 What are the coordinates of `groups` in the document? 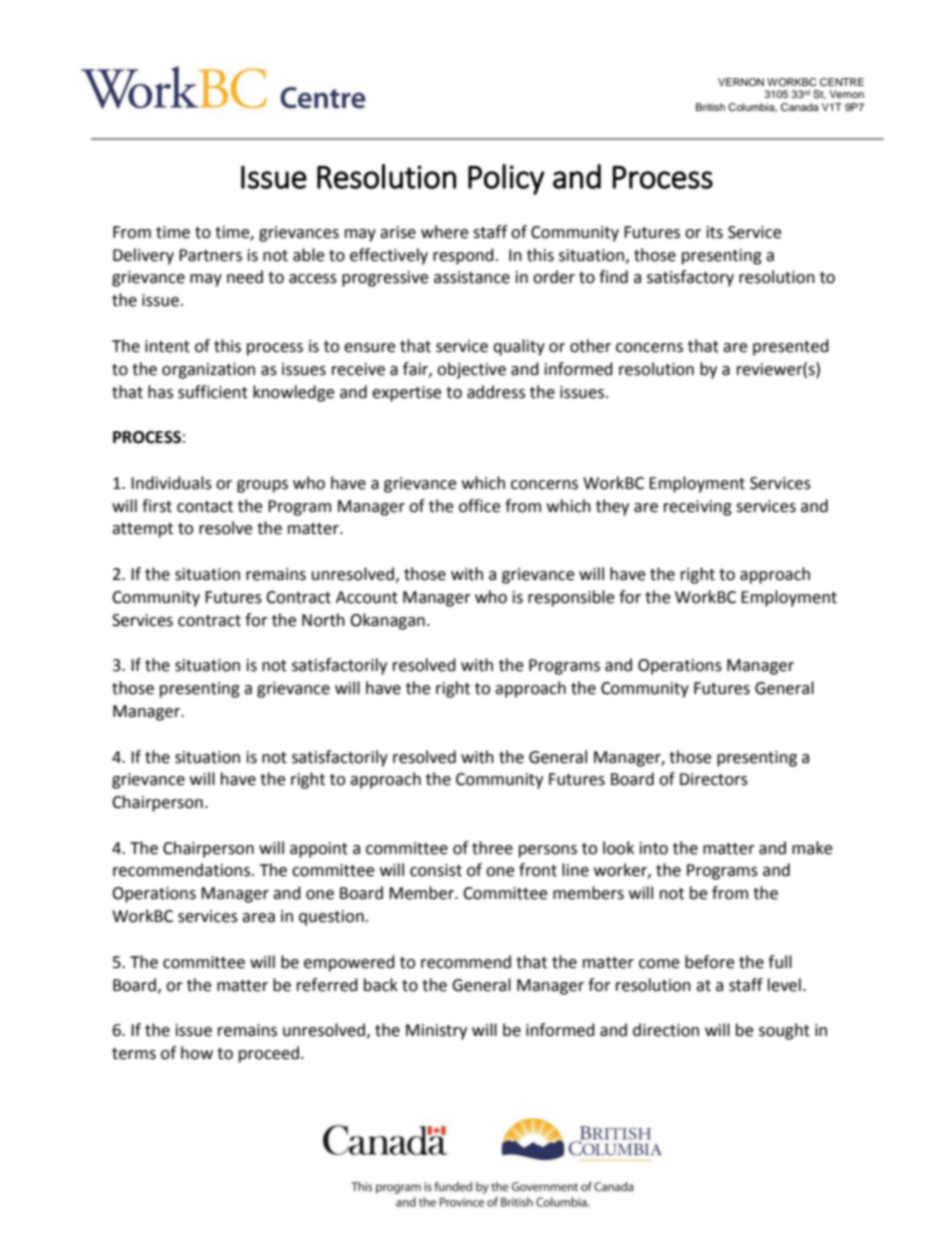 It's located at (262, 486).
